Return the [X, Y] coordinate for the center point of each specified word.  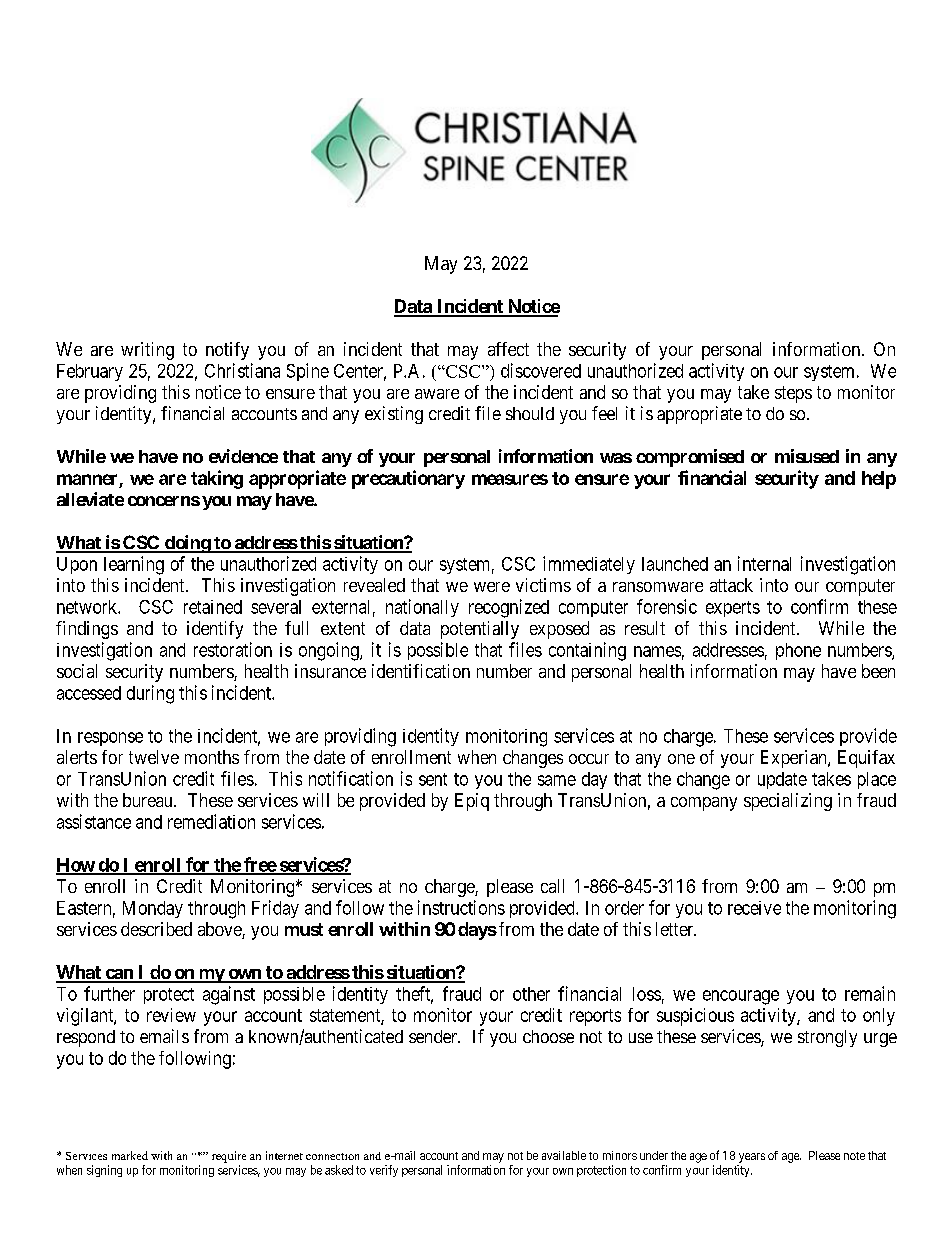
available [564, 1155]
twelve [154, 757]
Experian [795, 759]
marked [130, 1155]
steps [793, 394]
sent [433, 779]
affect [508, 349]
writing [147, 351]
